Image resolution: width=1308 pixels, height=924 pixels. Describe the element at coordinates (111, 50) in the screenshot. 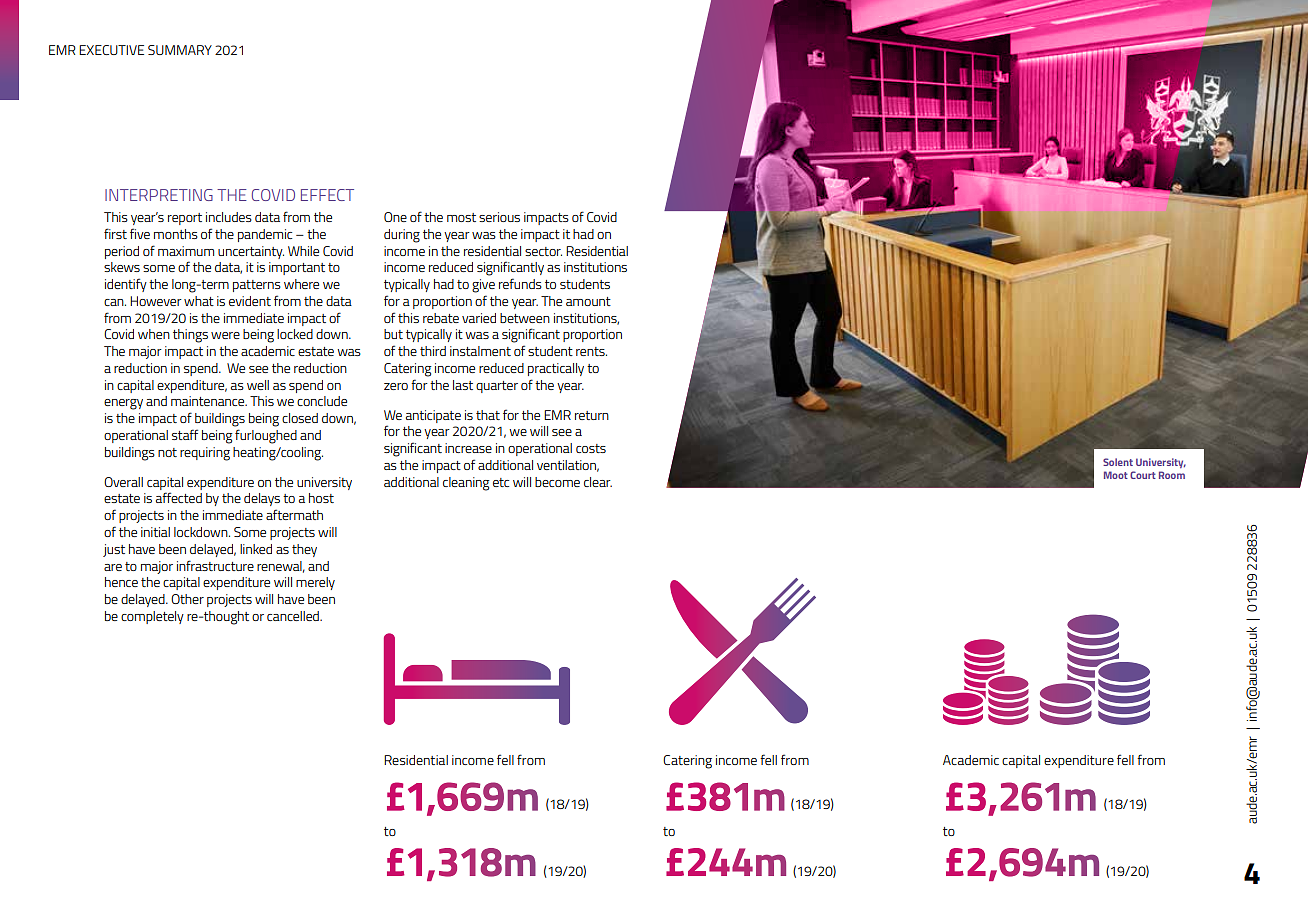

I see `EXECUTIVE` at that location.
